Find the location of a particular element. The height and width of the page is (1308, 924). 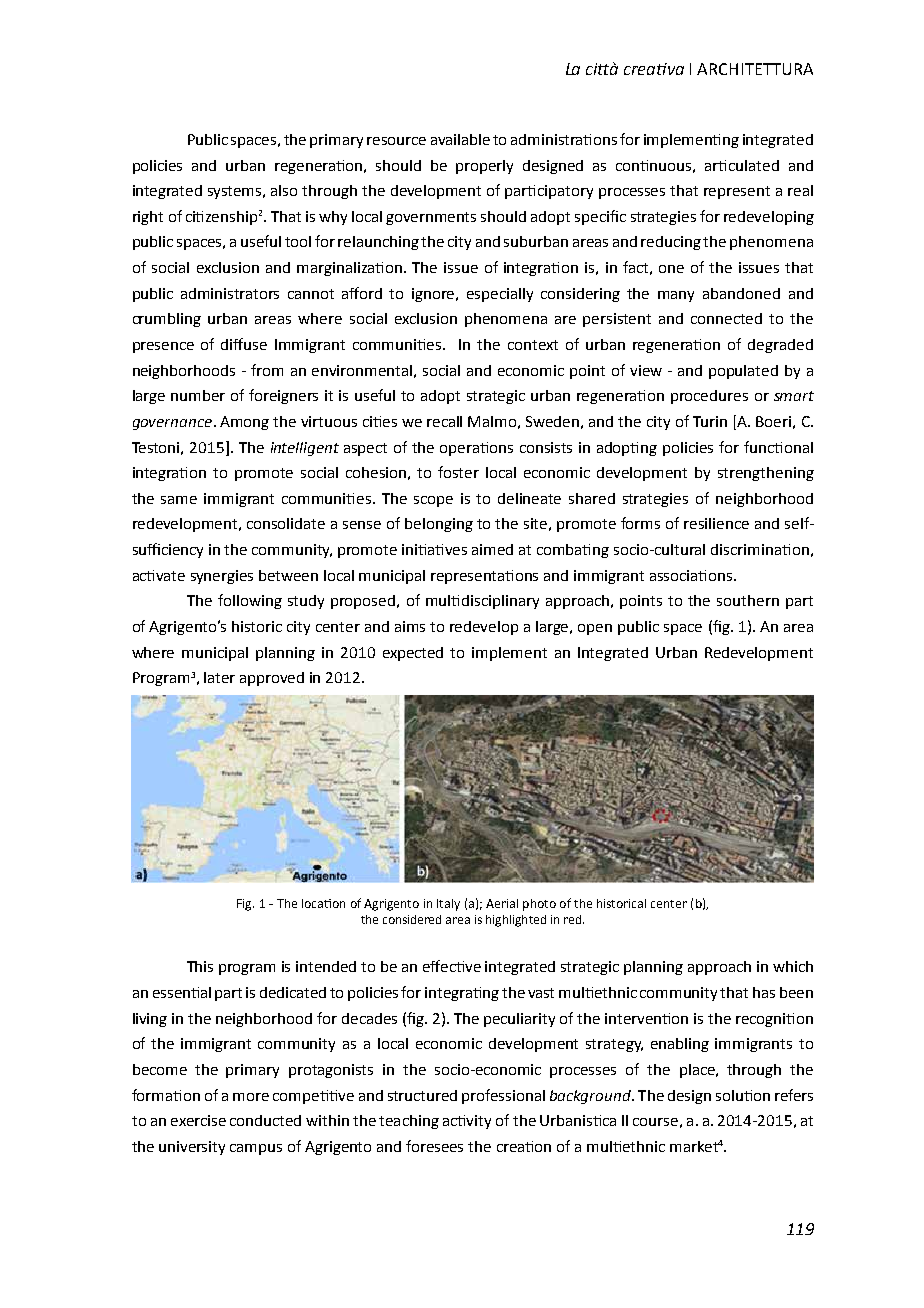

exercise is located at coordinates (198, 1120).
